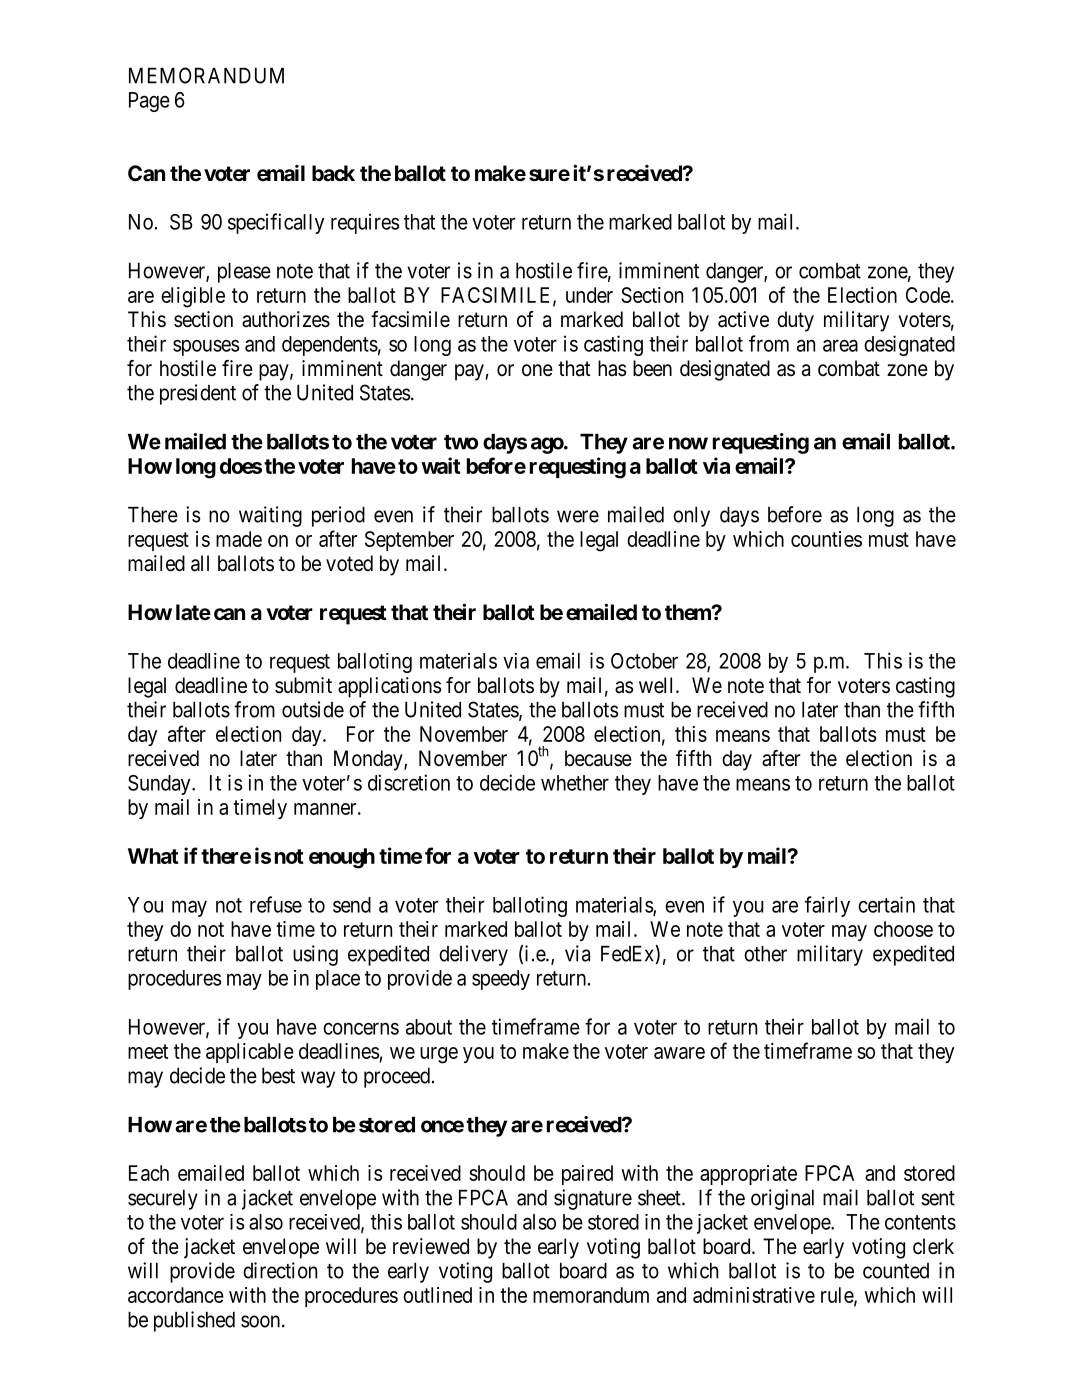 This screenshot has width=1082, height=1400. Describe the element at coordinates (598, 758) in the screenshot. I see `because` at that location.
